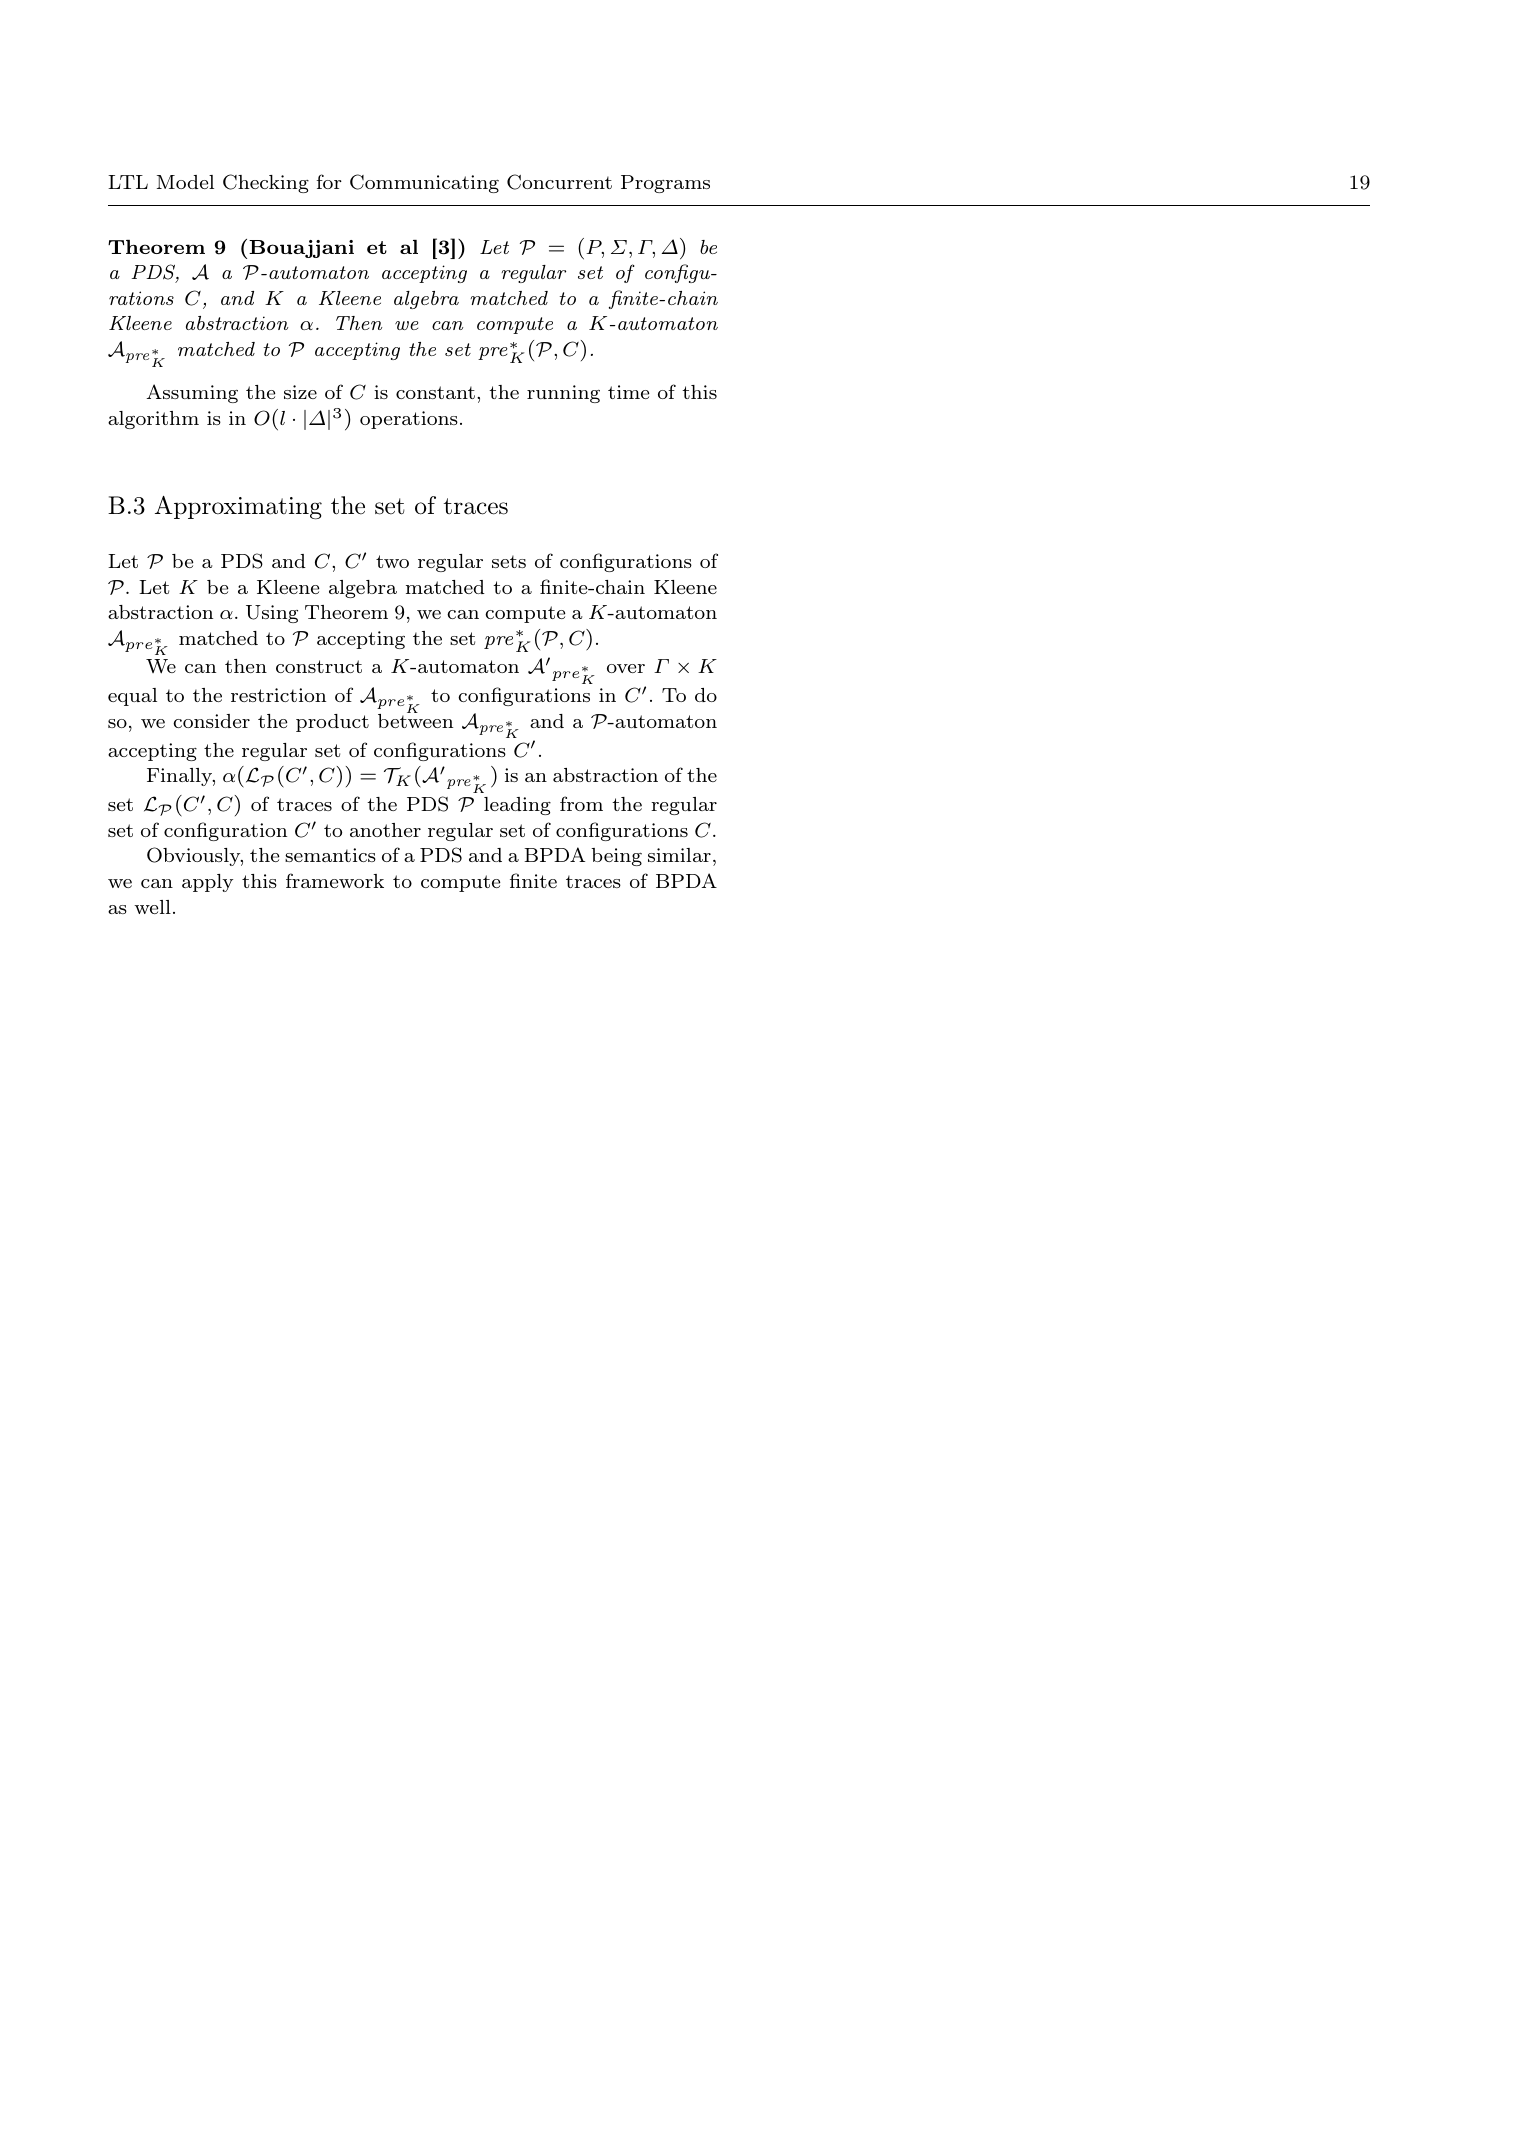  What do you see at coordinates (509, 561) in the page?
I see `sets` at bounding box center [509, 561].
